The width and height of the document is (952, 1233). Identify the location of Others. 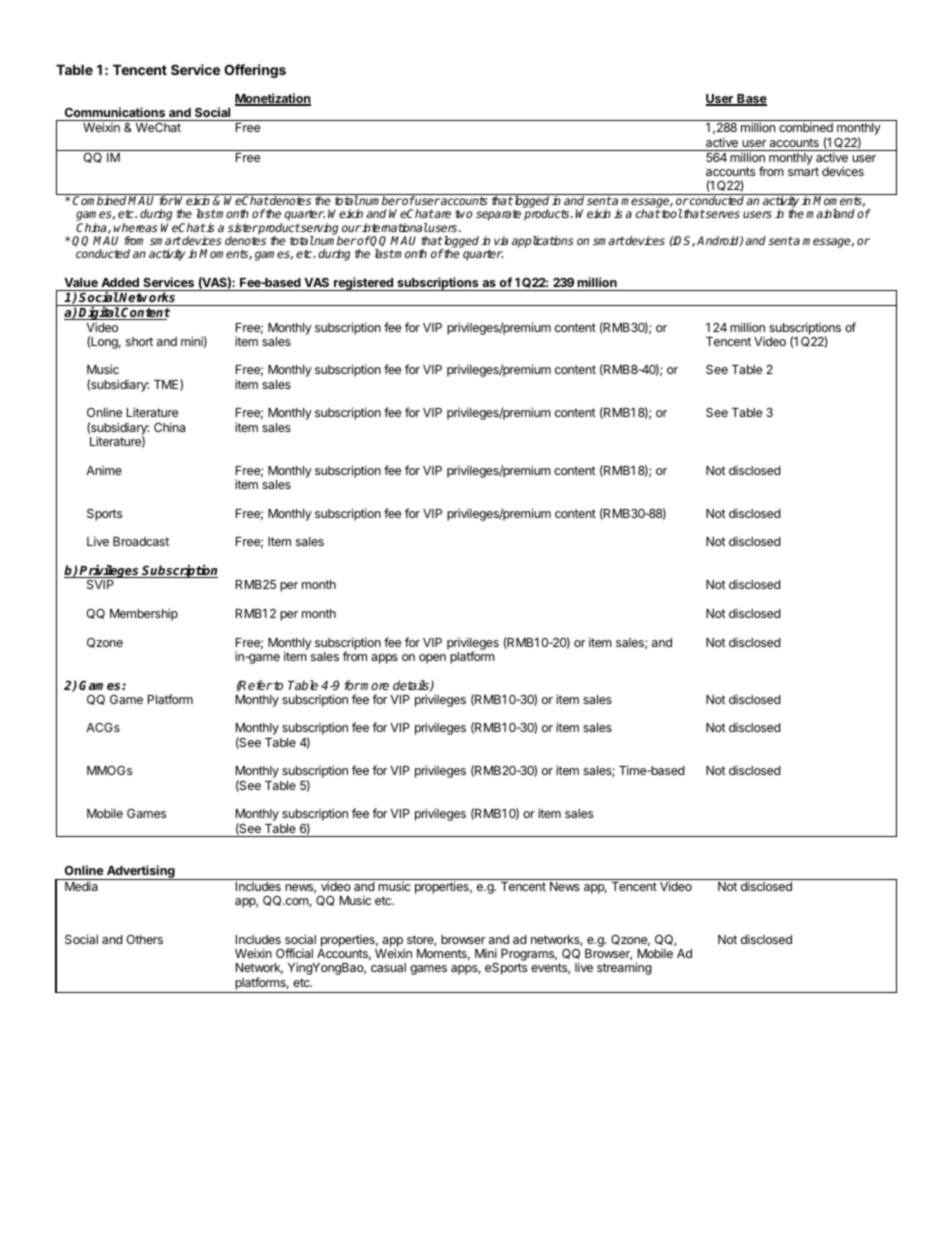
(144, 939).
